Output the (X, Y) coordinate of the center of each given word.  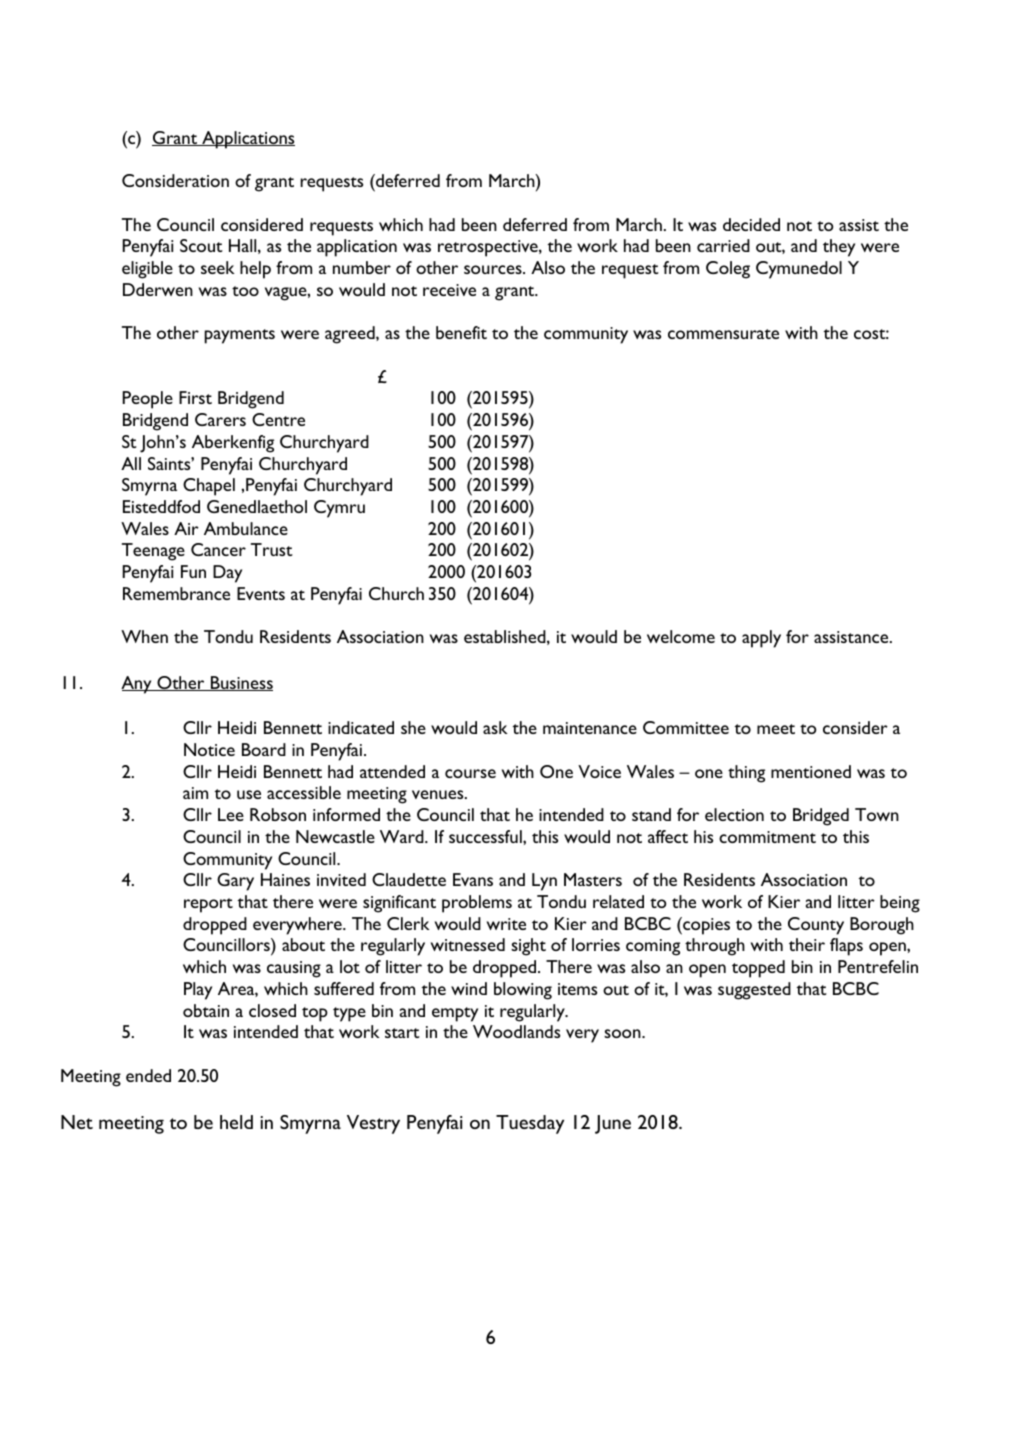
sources (494, 269)
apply (761, 639)
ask (495, 727)
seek (218, 267)
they (839, 248)
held (236, 1122)
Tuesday (530, 1124)
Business (240, 683)
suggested (754, 991)
